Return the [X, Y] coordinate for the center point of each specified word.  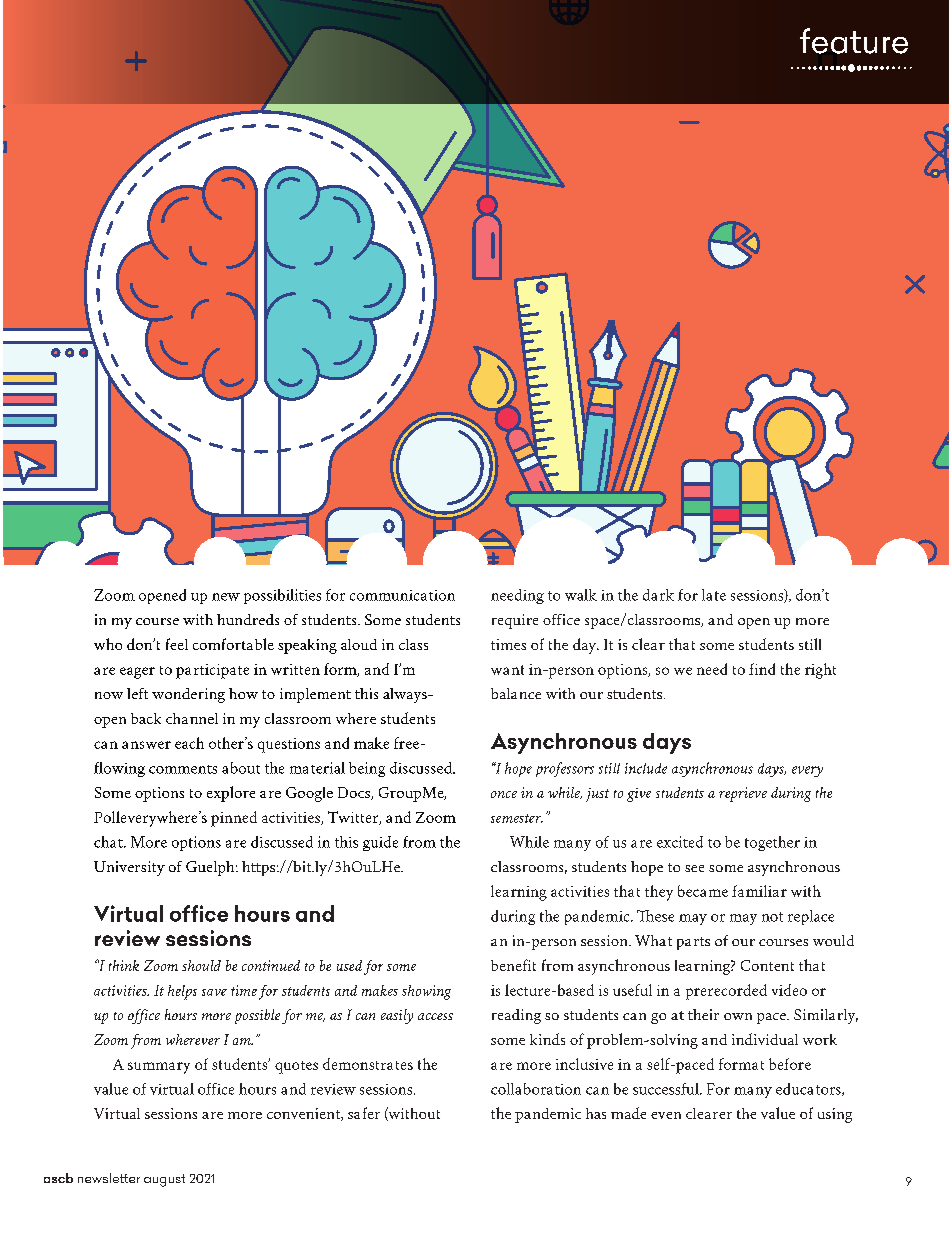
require [515, 621]
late [714, 595]
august [164, 1180]
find [762, 669]
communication [402, 595]
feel [177, 644]
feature [854, 41]
